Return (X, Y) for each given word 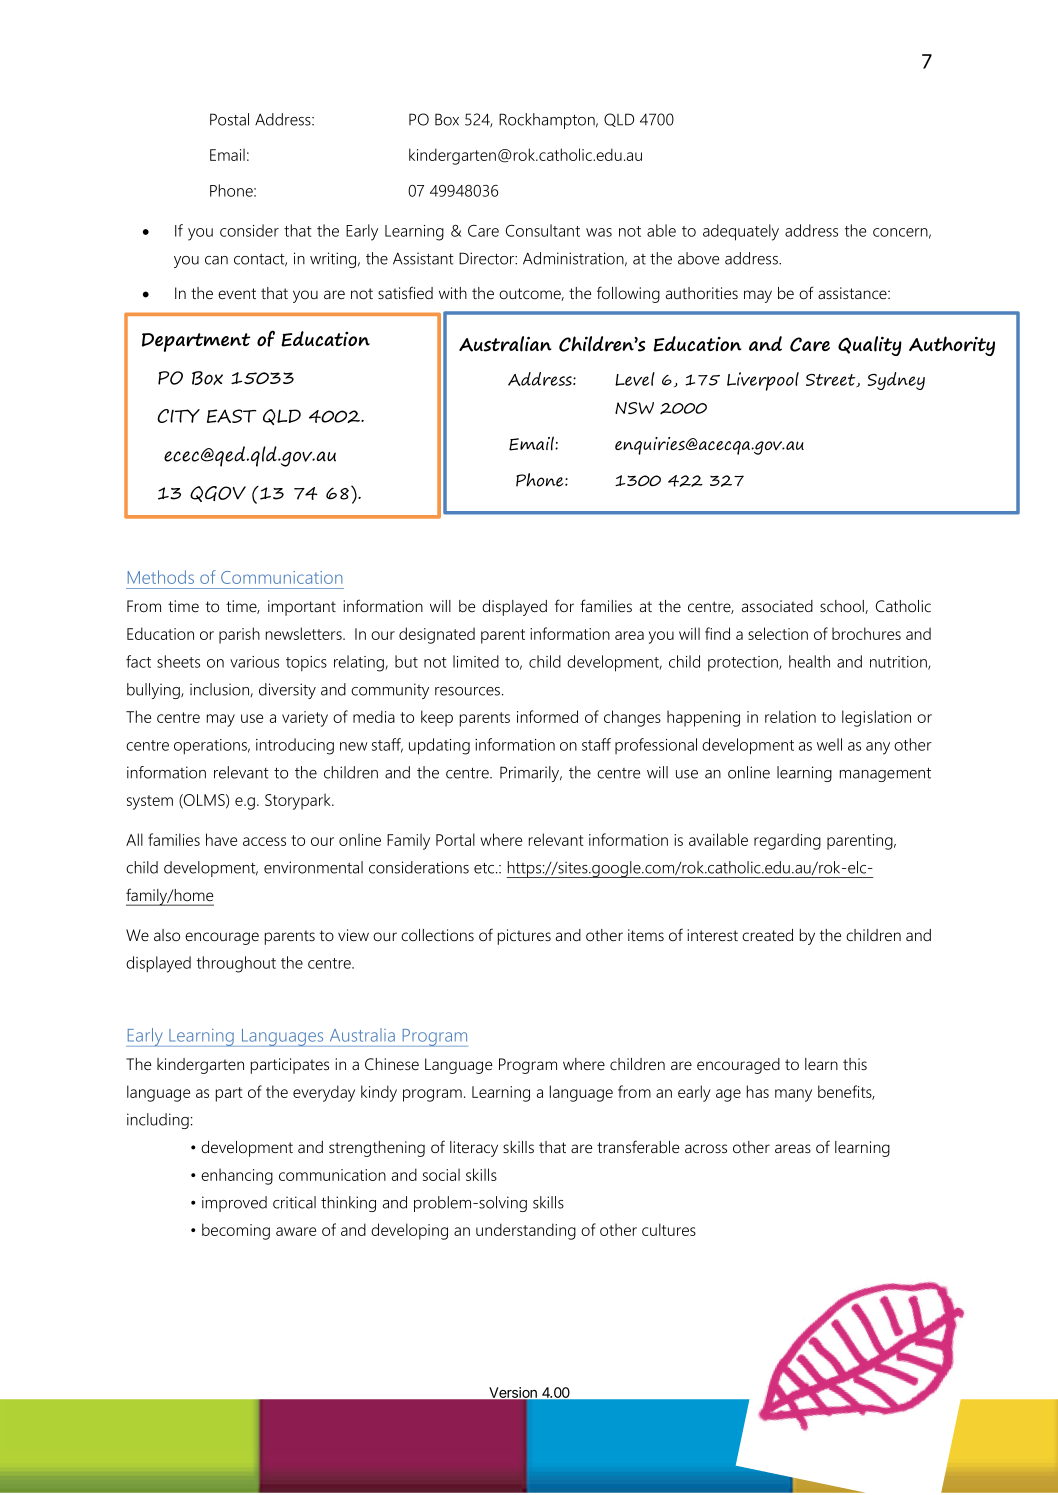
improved (234, 1204)
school (843, 607)
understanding (526, 1231)
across (706, 1148)
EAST (232, 416)
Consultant (543, 230)
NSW (634, 408)
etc (485, 868)
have (221, 839)
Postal (229, 119)
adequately (741, 232)
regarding (787, 841)
